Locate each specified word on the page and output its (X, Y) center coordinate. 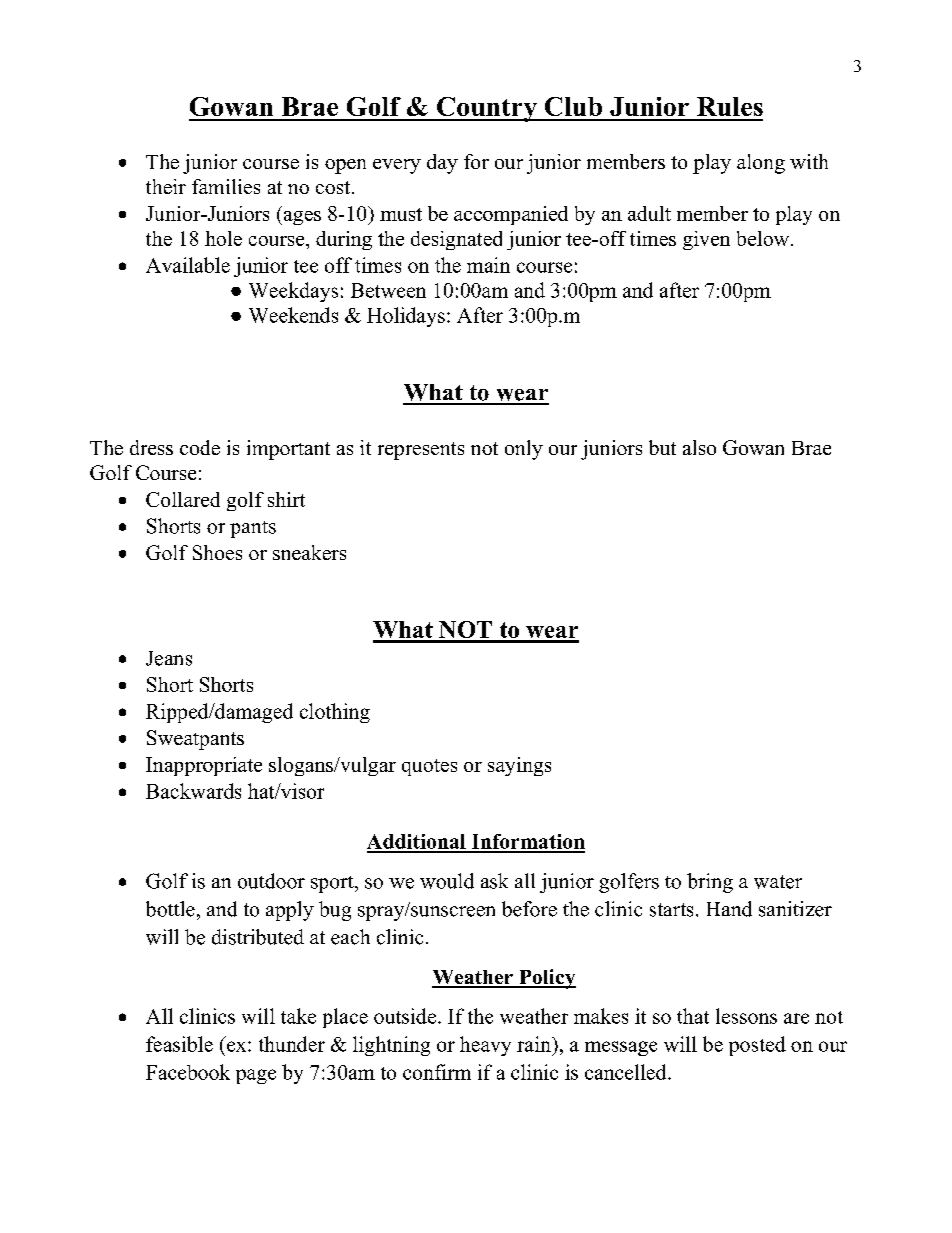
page (256, 1076)
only (524, 450)
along (761, 164)
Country (487, 109)
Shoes (217, 552)
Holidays (406, 317)
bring (710, 883)
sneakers (309, 552)
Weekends (293, 315)
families (226, 186)
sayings (519, 766)
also (699, 447)
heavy (485, 1046)
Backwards (193, 791)
